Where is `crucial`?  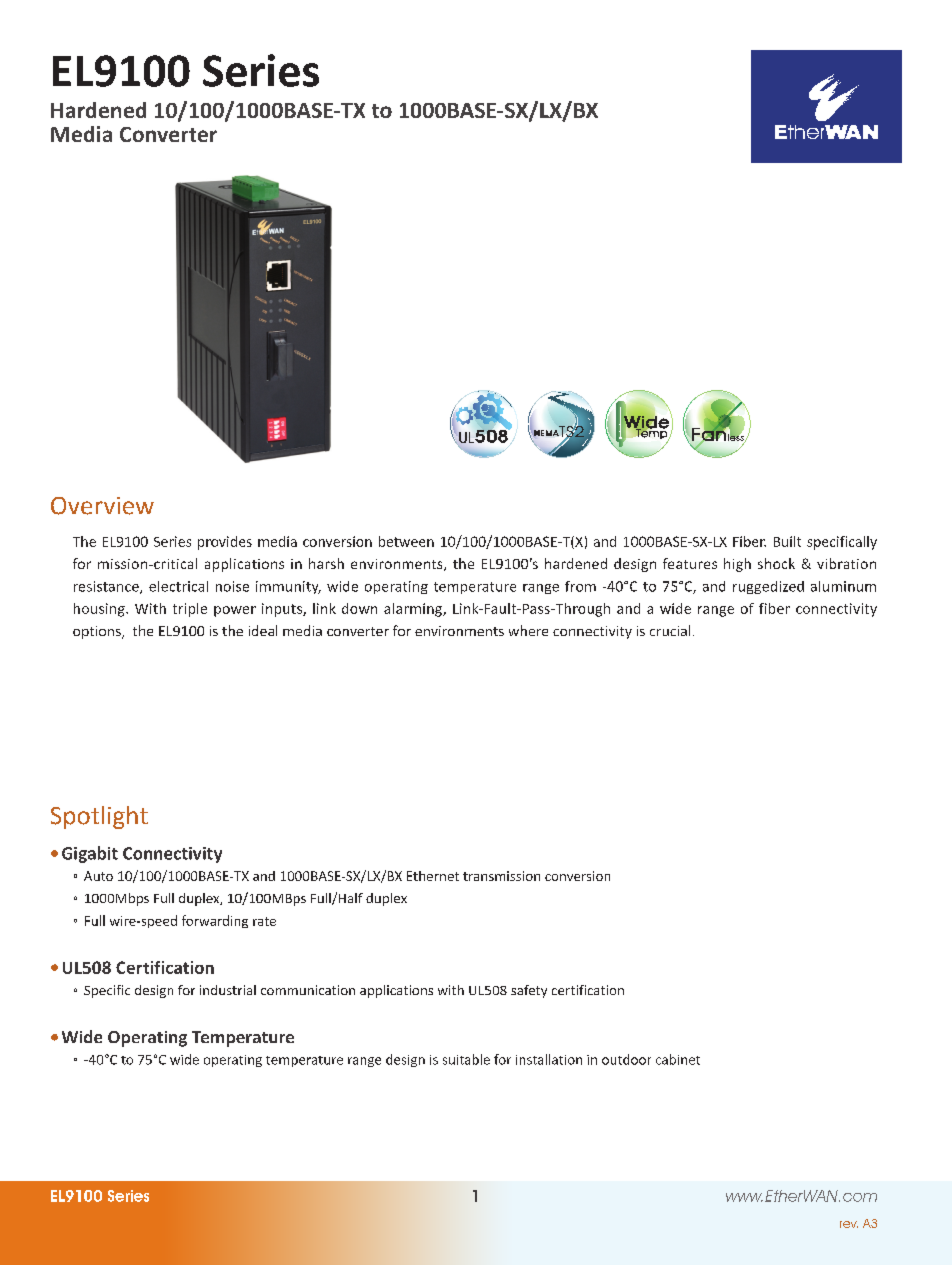 crucial is located at coordinates (670, 630).
